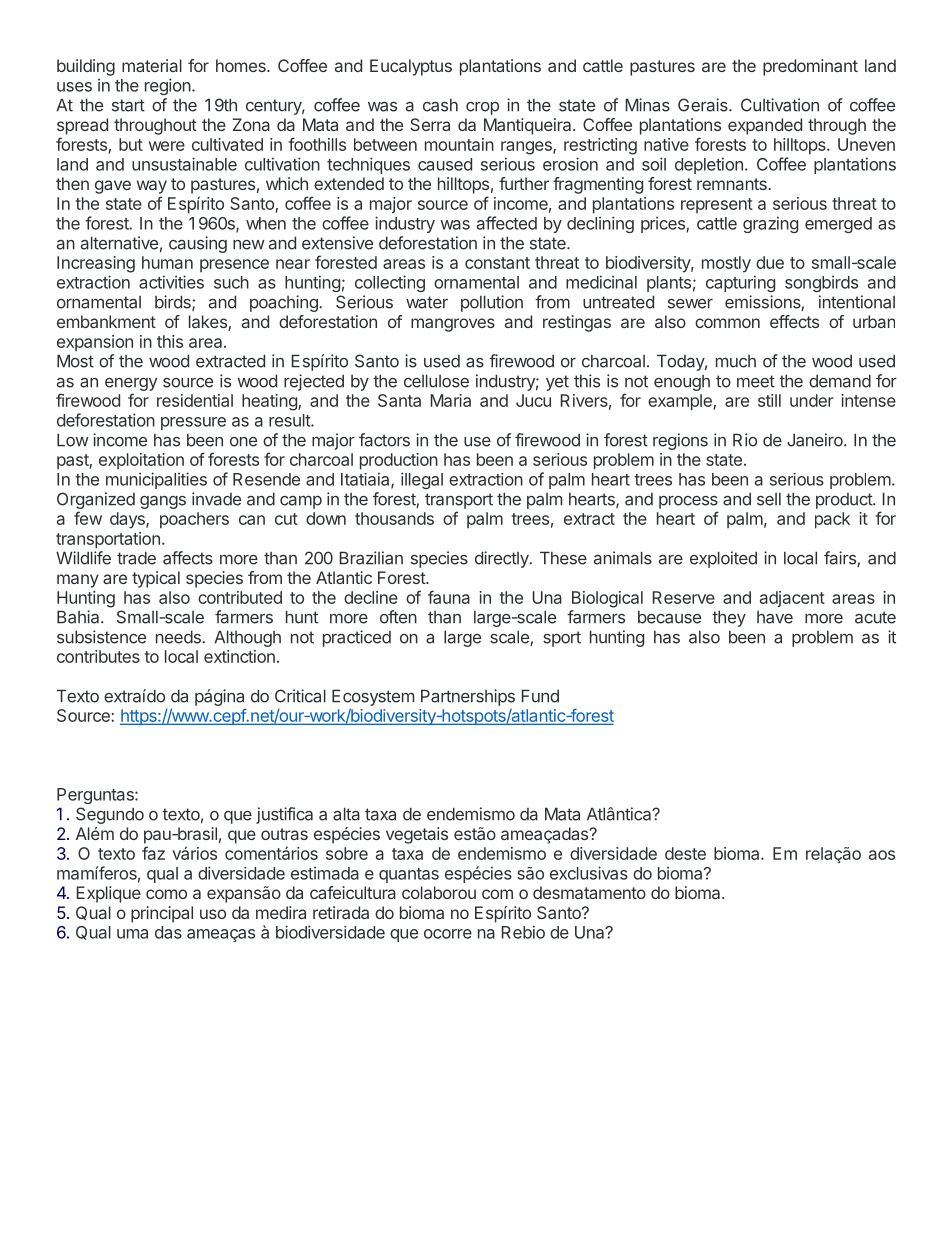 Image resolution: width=952 pixels, height=1233 pixels. Describe the element at coordinates (156, 480) in the screenshot. I see `municipalities` at that location.
